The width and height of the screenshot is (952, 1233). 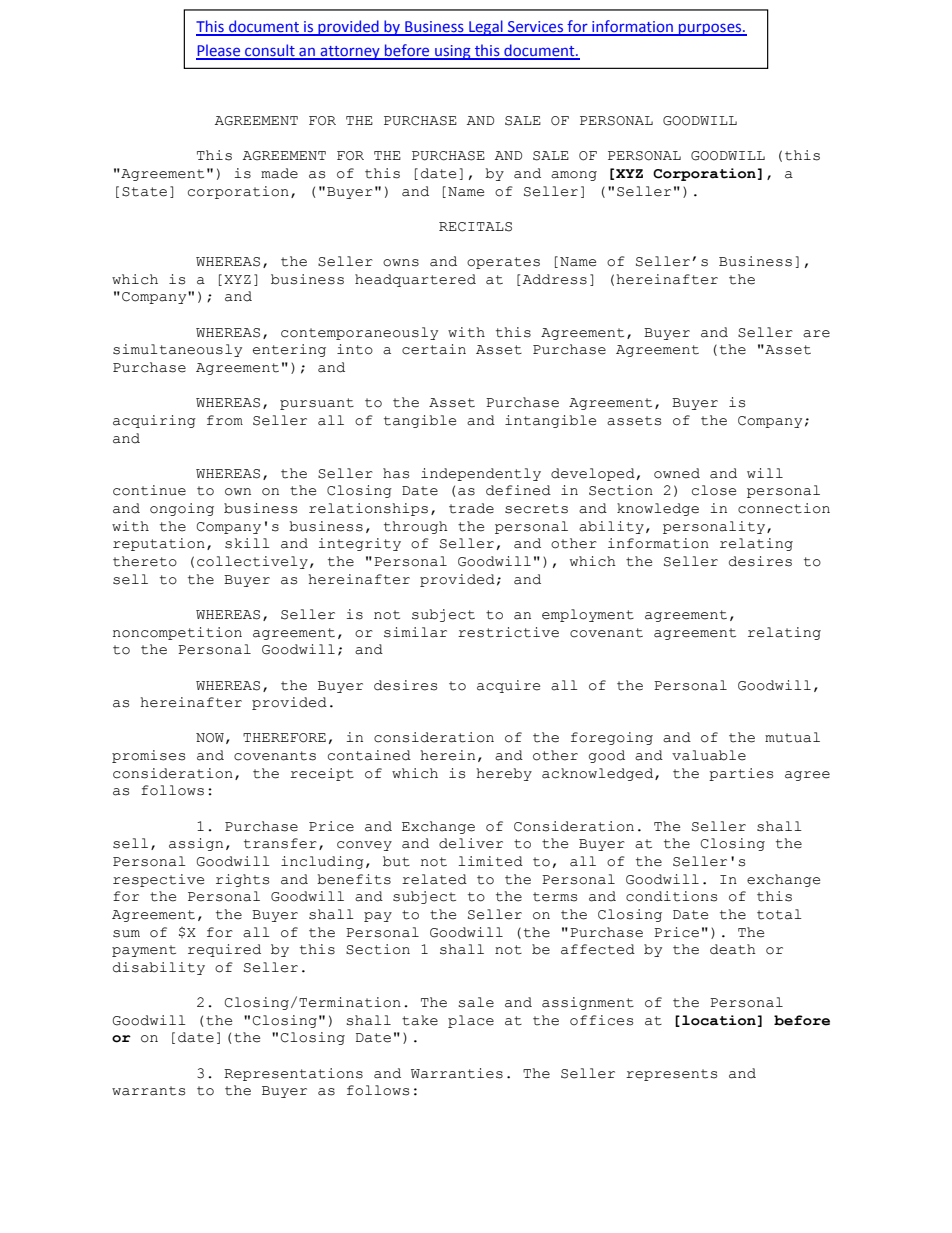 What do you see at coordinates (457, 1073) in the screenshot?
I see `Warranties` at bounding box center [457, 1073].
